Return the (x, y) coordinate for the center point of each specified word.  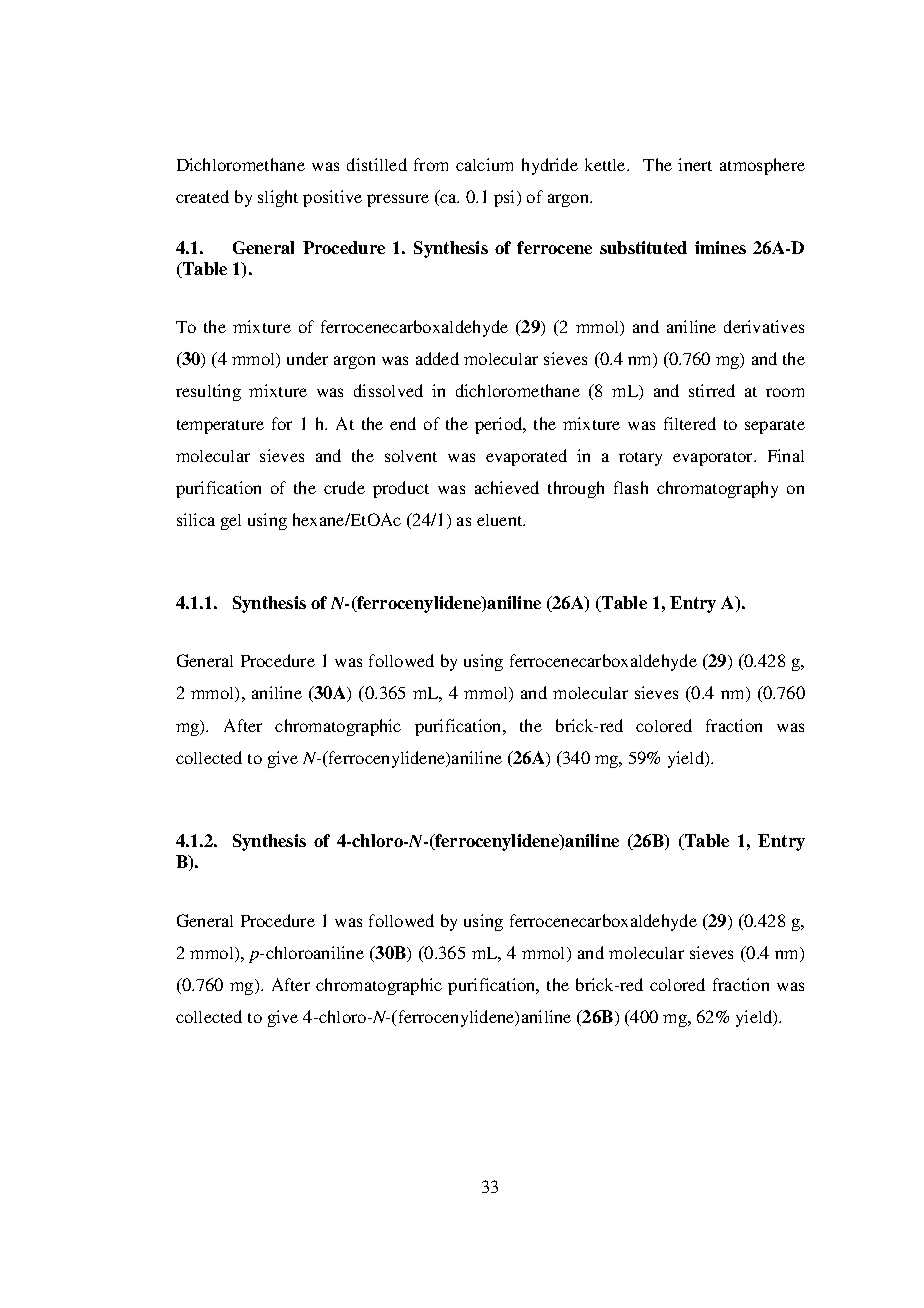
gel (231, 522)
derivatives (764, 326)
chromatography (717, 489)
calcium (484, 164)
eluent (501, 520)
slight (278, 198)
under (307, 358)
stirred (712, 390)
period (500, 425)
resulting (208, 392)
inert (695, 164)
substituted (643, 247)
